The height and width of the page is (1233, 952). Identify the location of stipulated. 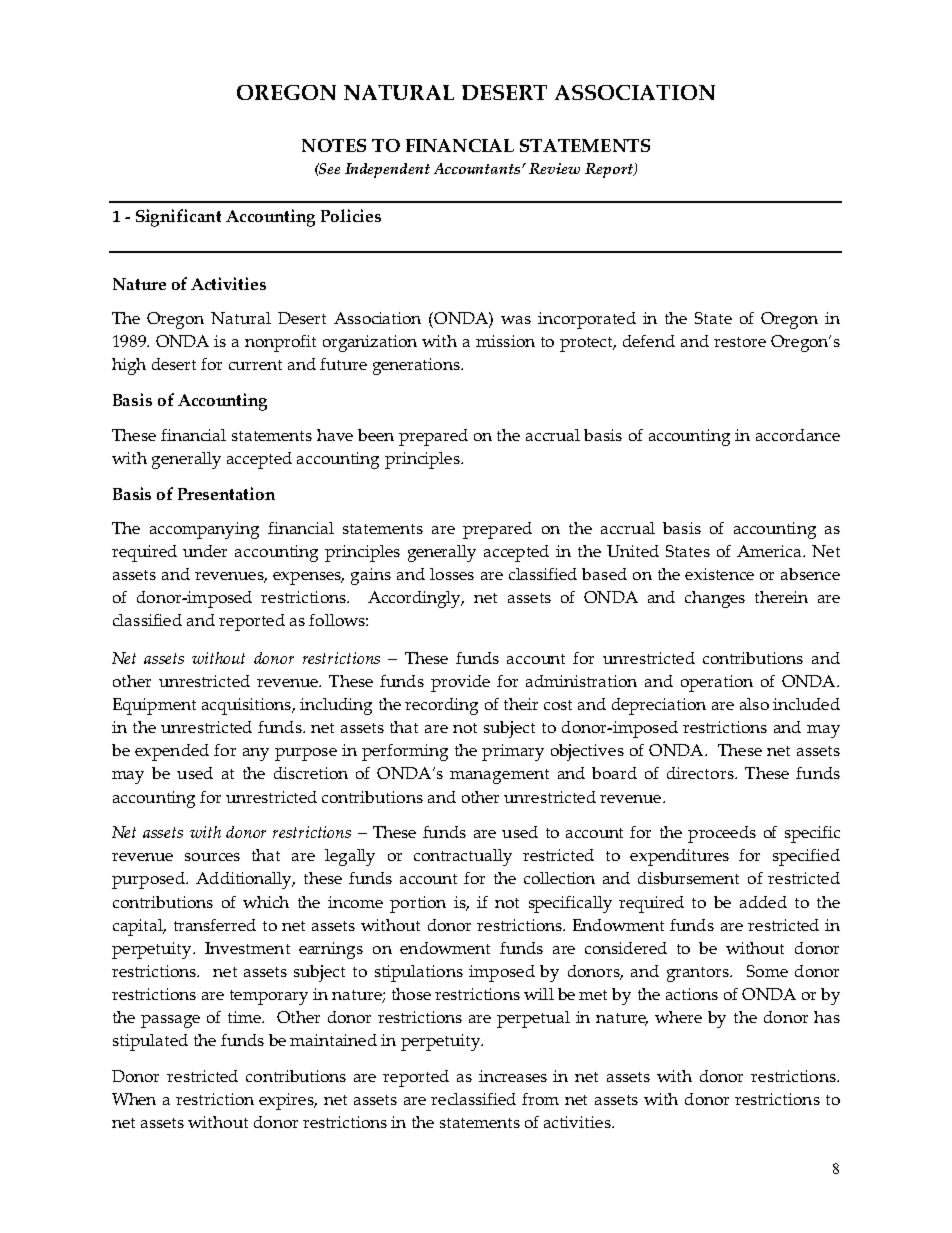
(150, 1042).
